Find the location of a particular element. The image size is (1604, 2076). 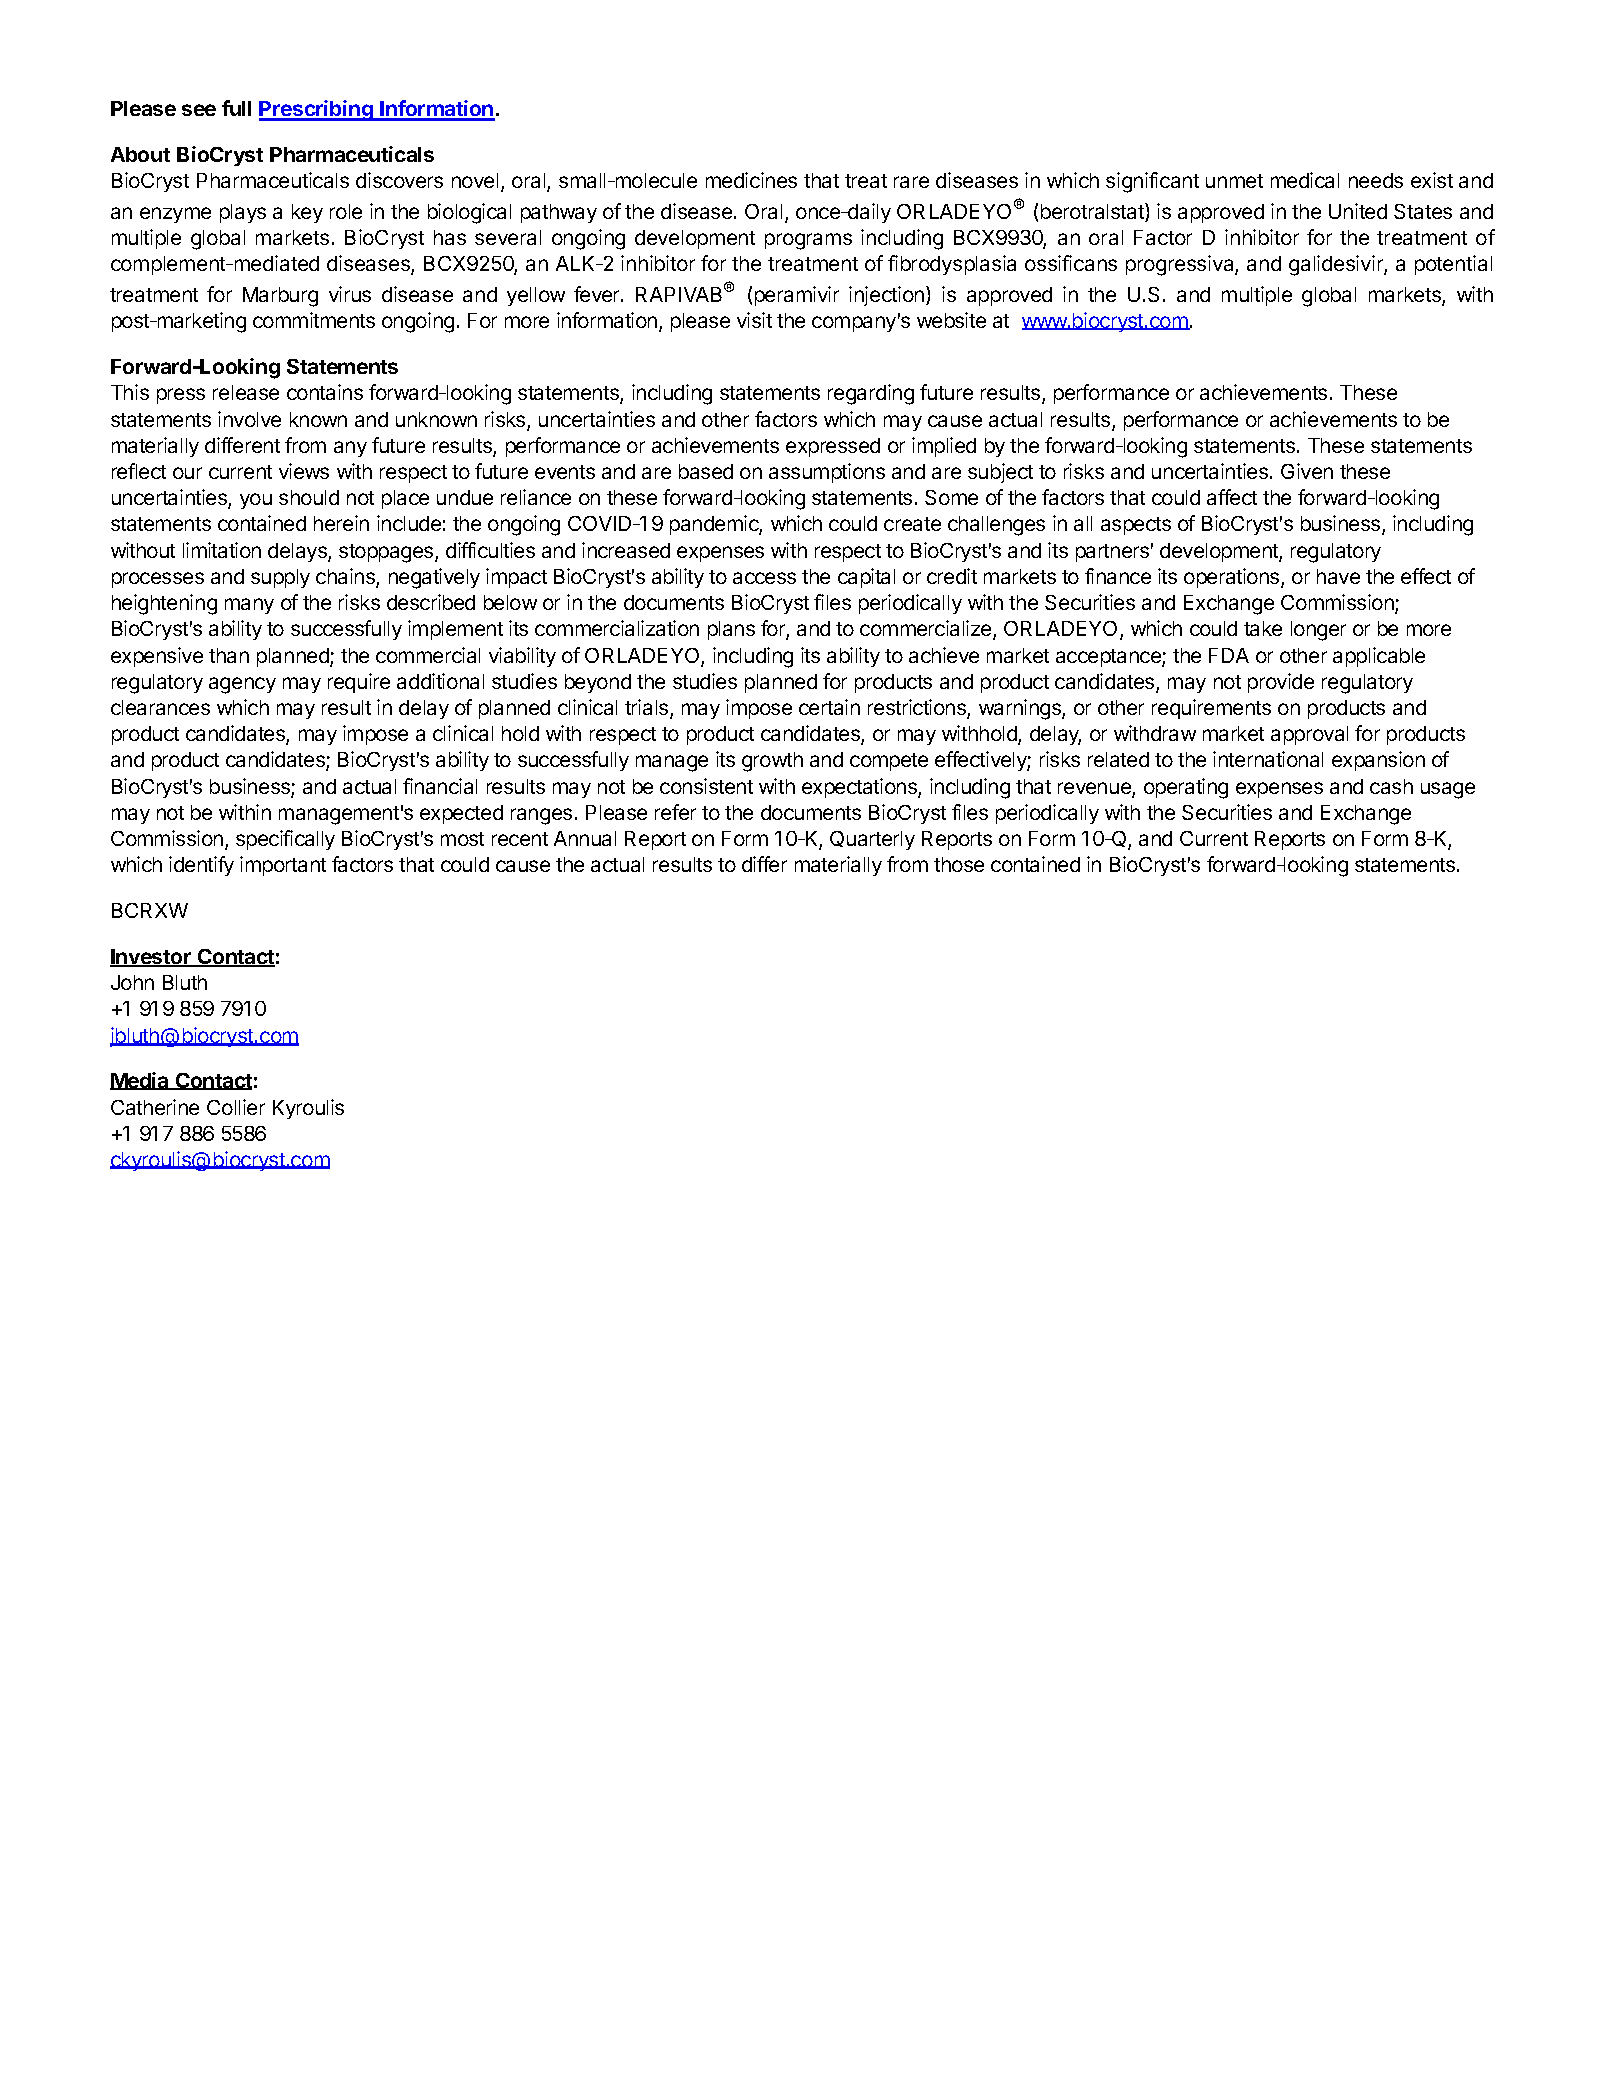

those is located at coordinates (959, 864).
